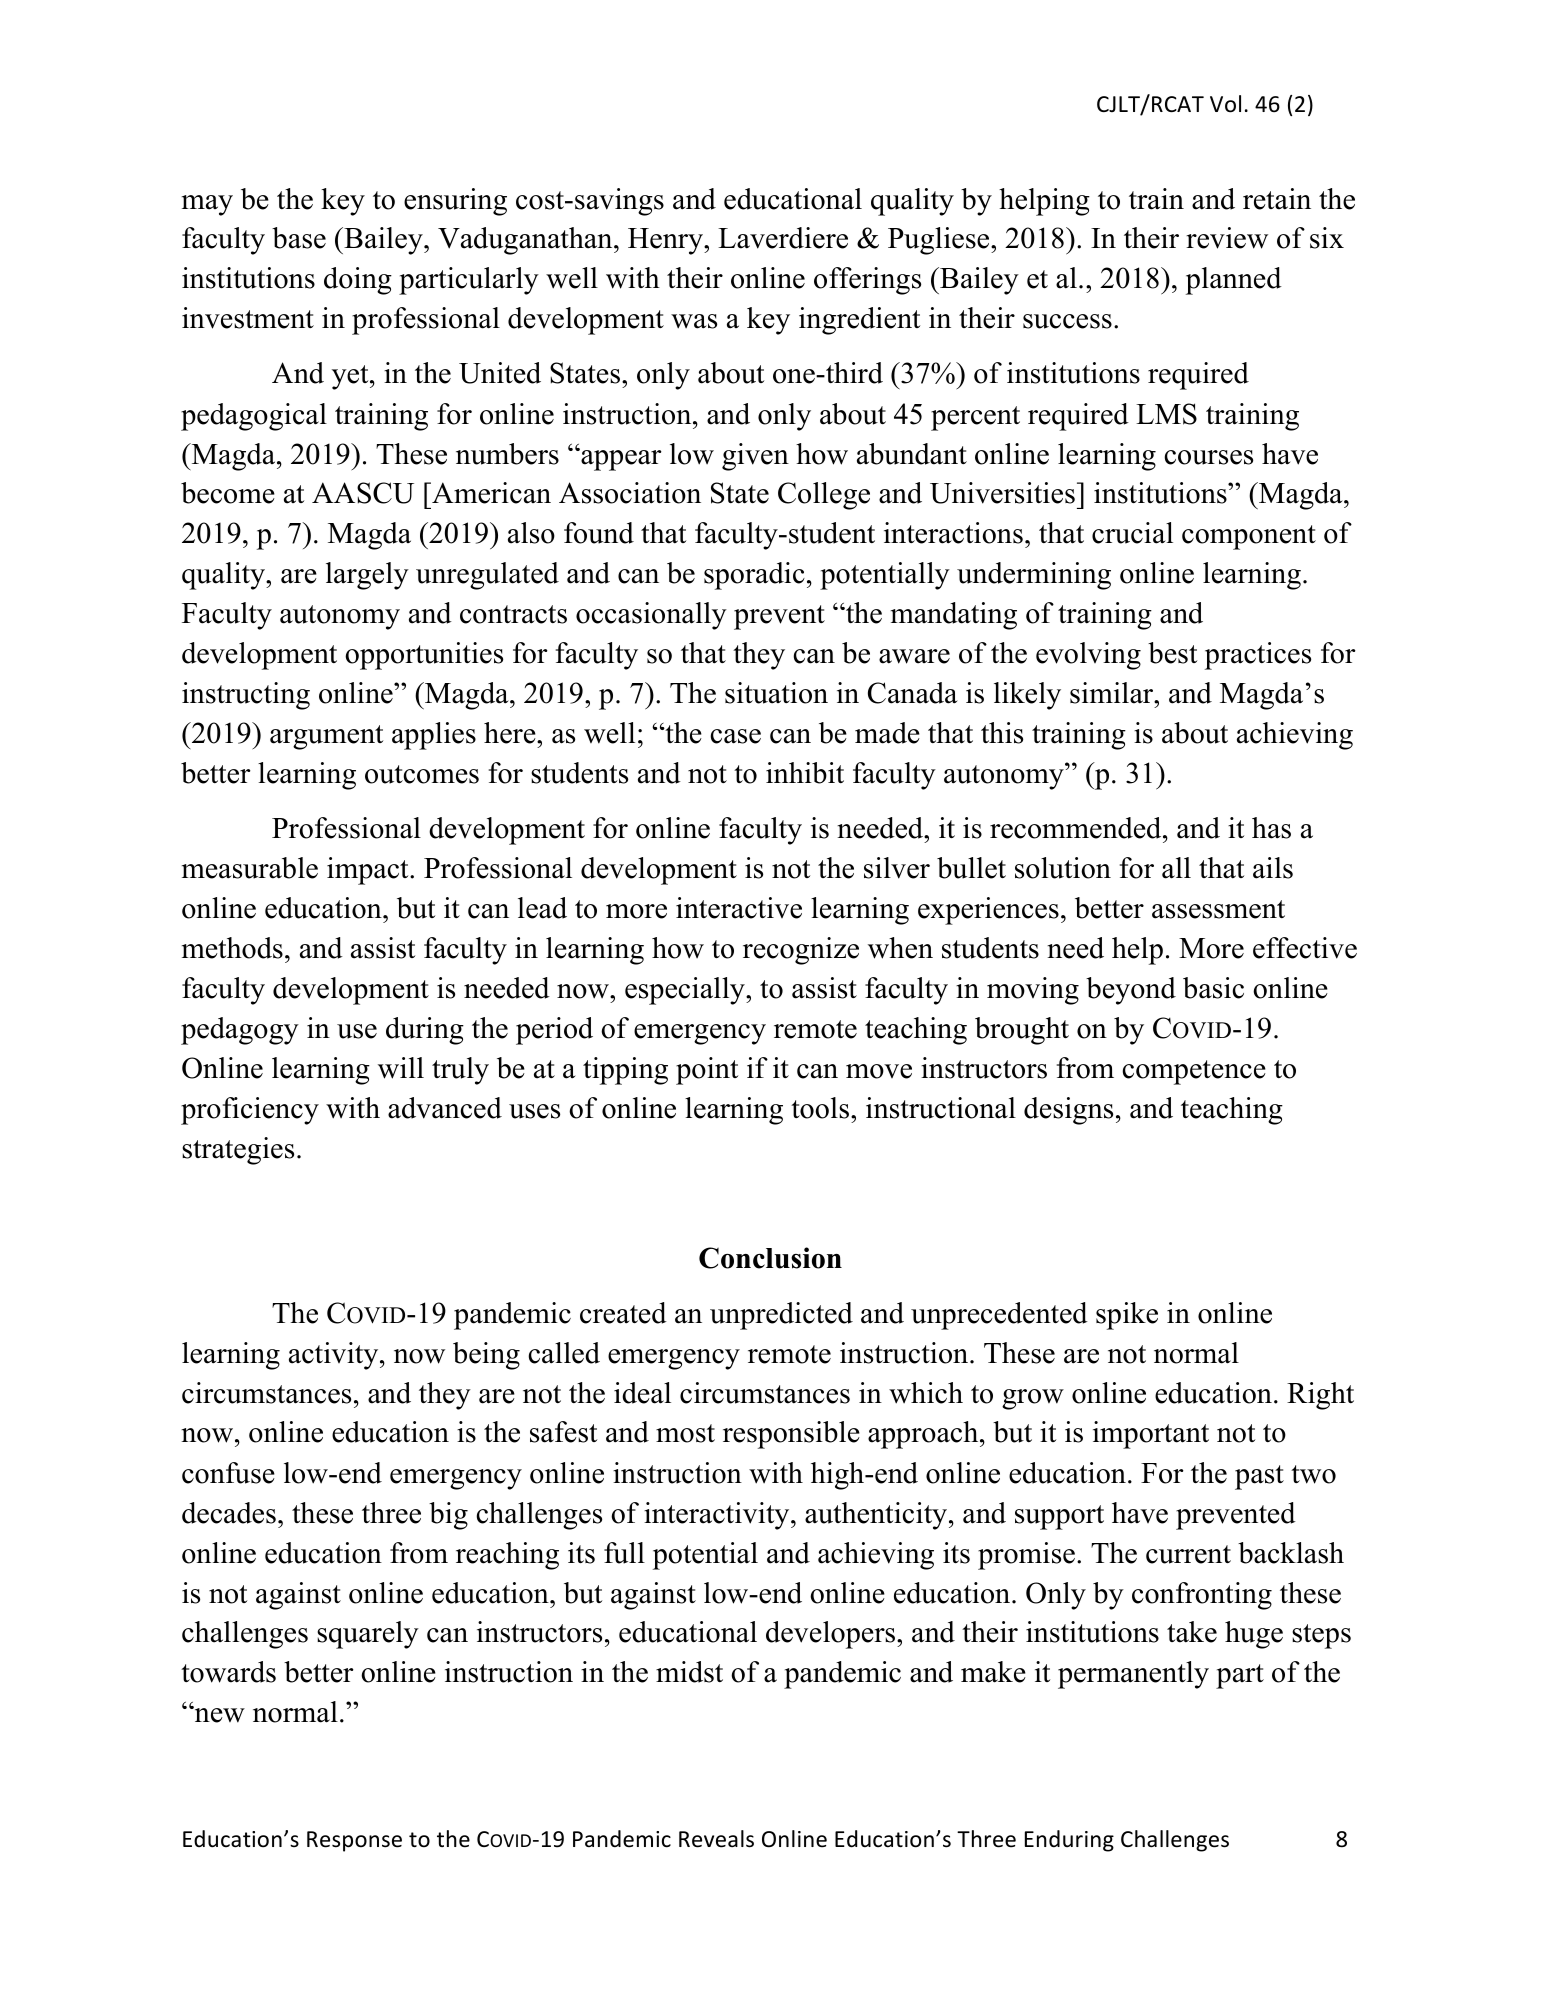 The height and width of the image is (1994, 1541). I want to click on Reveals, so click(716, 1839).
